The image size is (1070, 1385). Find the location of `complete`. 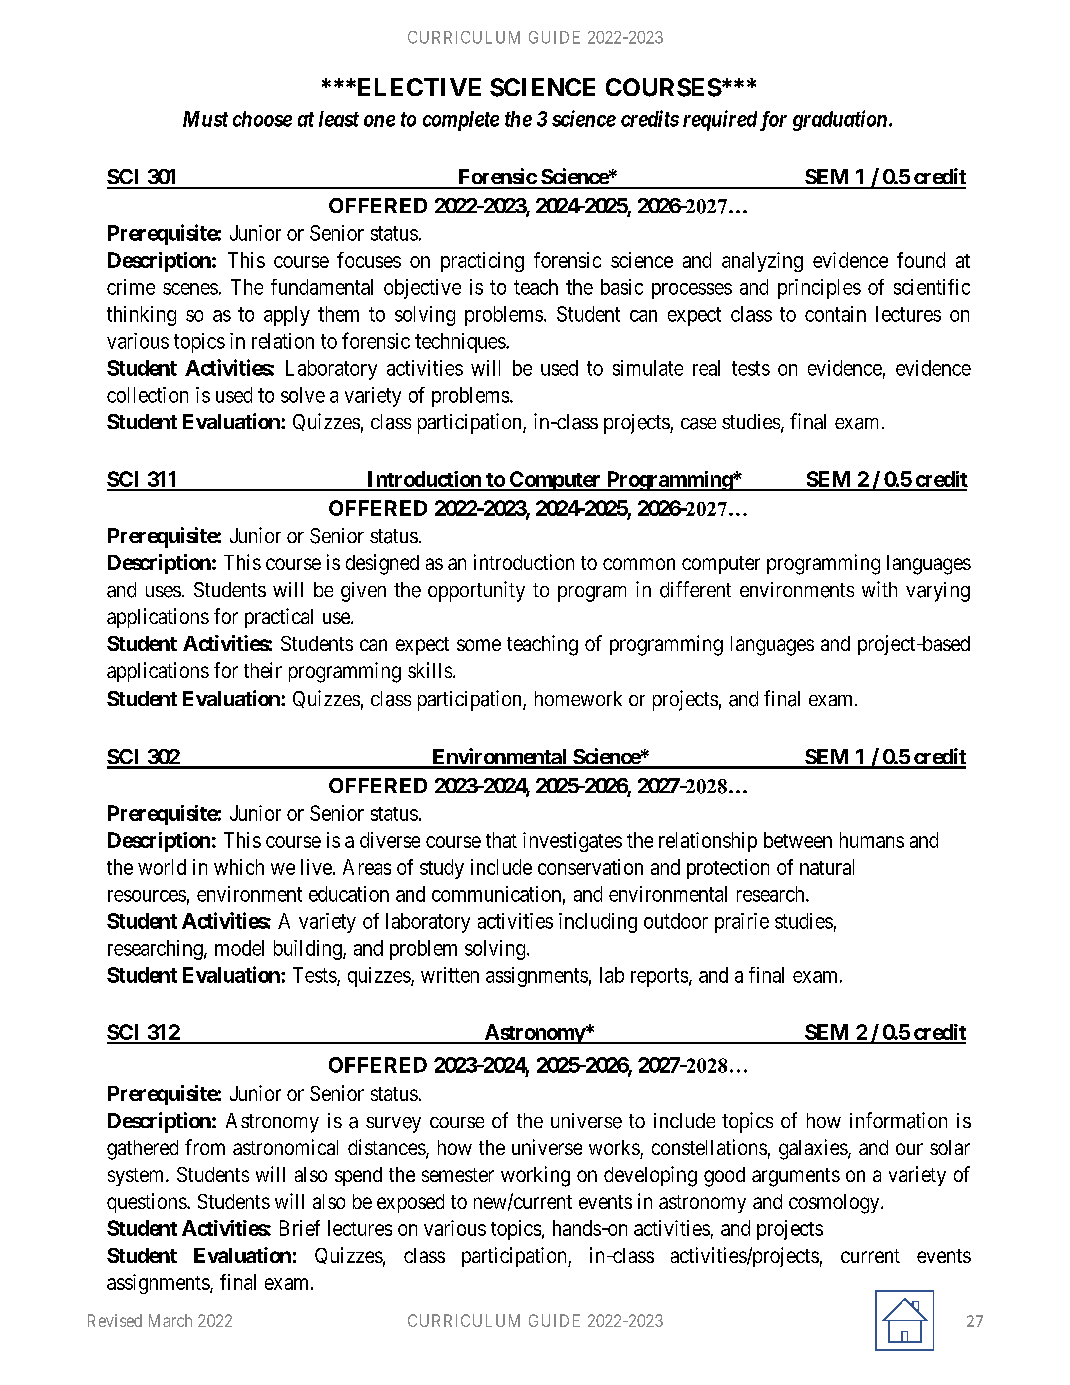

complete is located at coordinates (461, 121).
